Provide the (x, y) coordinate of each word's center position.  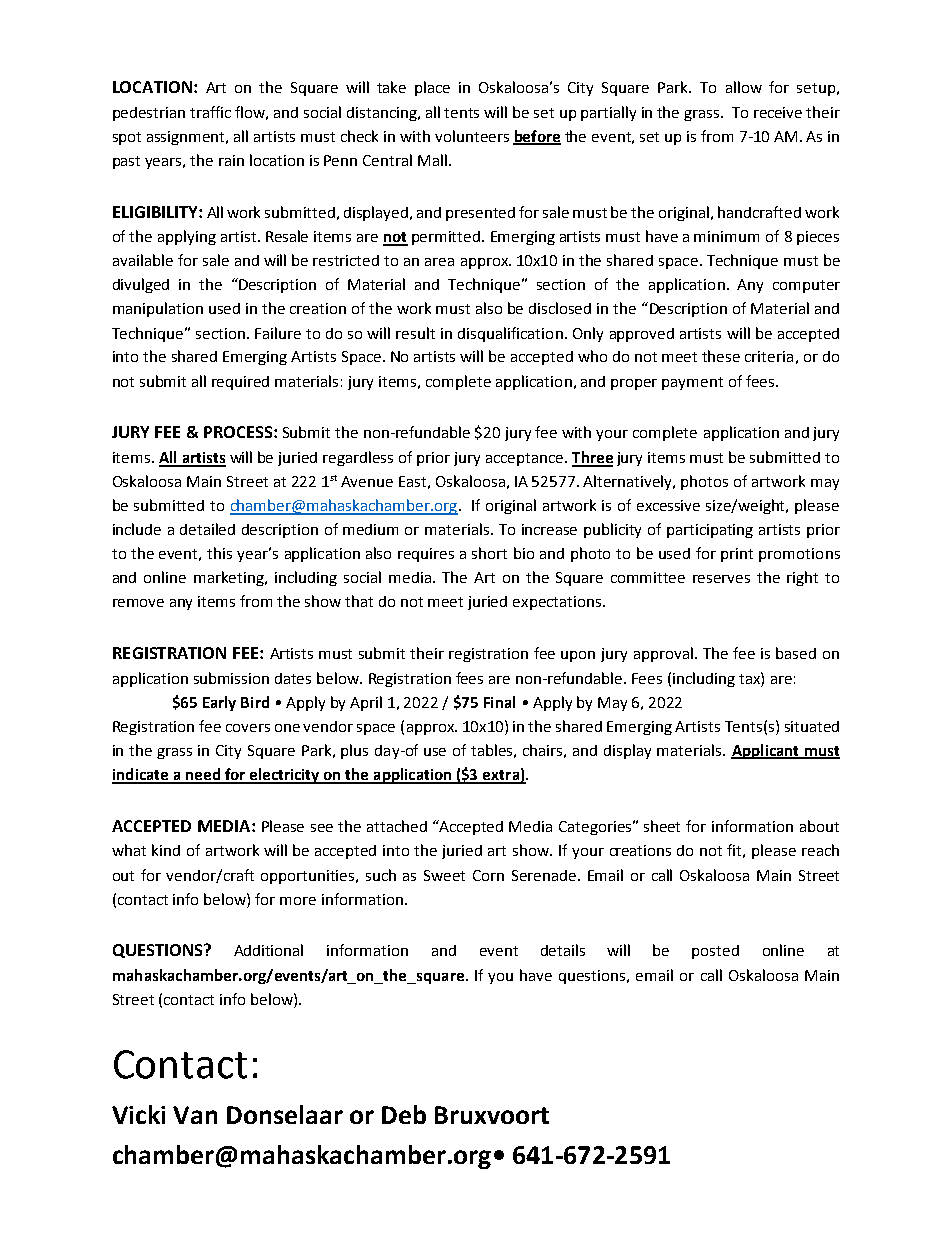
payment (692, 383)
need (203, 775)
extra (501, 776)
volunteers (472, 136)
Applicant (766, 751)
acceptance (524, 459)
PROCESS (239, 432)
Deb (404, 1114)
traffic (210, 112)
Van (195, 1115)
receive (778, 112)
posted (715, 952)
